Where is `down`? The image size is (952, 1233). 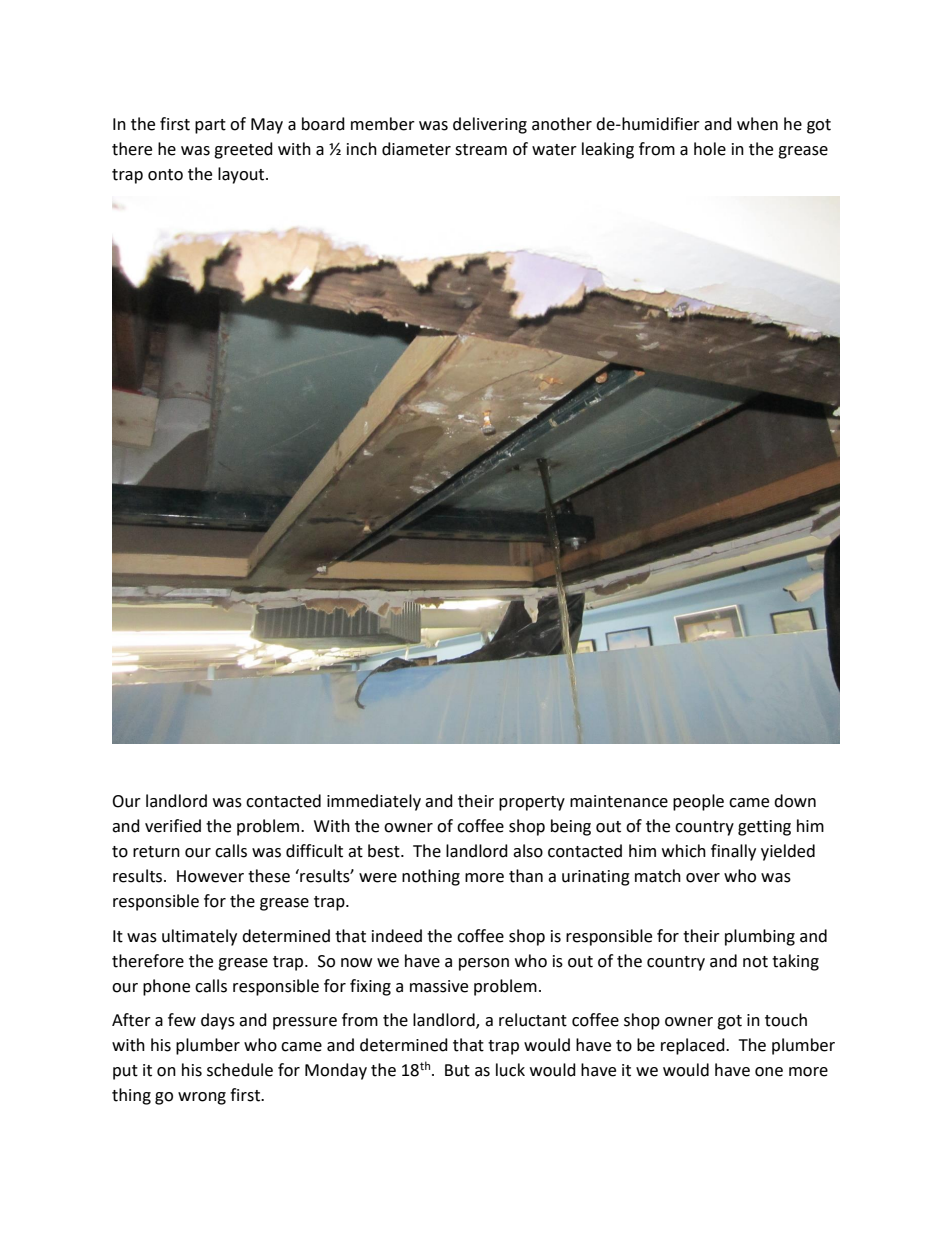 down is located at coordinates (795, 801).
